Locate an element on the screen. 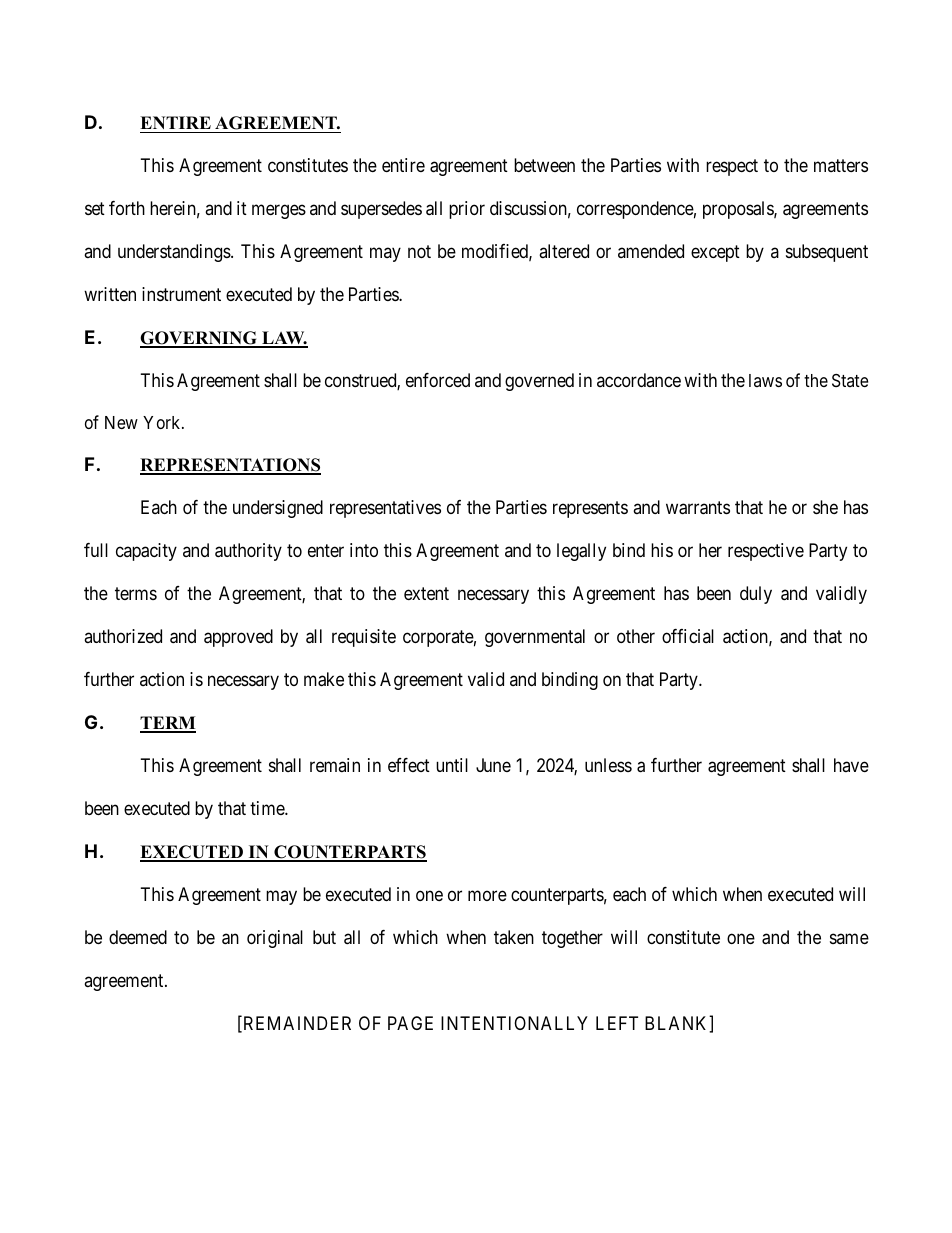 The height and width of the screenshot is (1233, 952). representatives is located at coordinates (385, 509).
